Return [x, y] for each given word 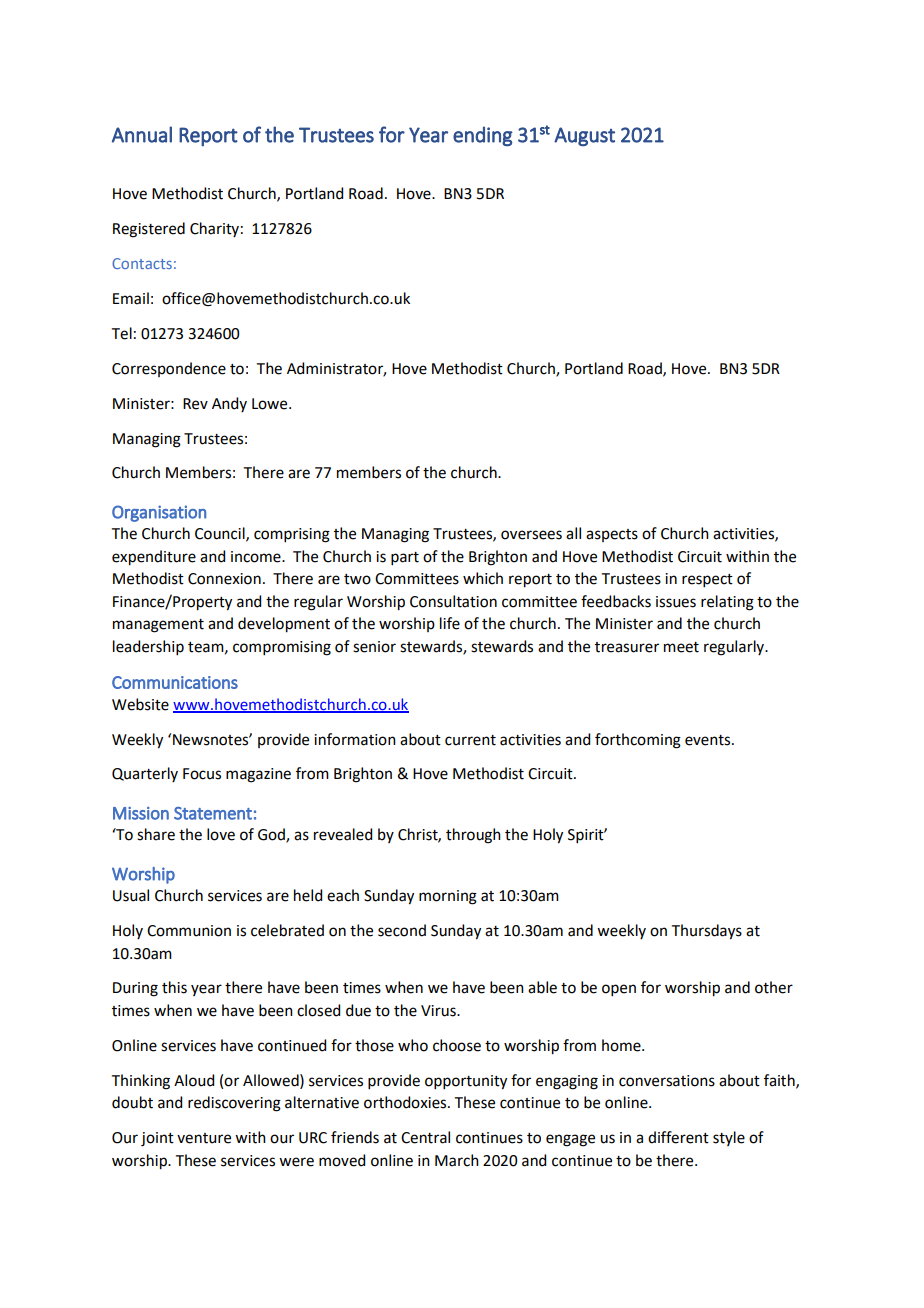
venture [204, 1138]
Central [425, 1137]
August [584, 136]
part [405, 558]
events [709, 740]
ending [483, 136]
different [678, 1137]
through [473, 836]
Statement [213, 813]
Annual [142, 134]
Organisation [159, 513]
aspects [612, 535]
